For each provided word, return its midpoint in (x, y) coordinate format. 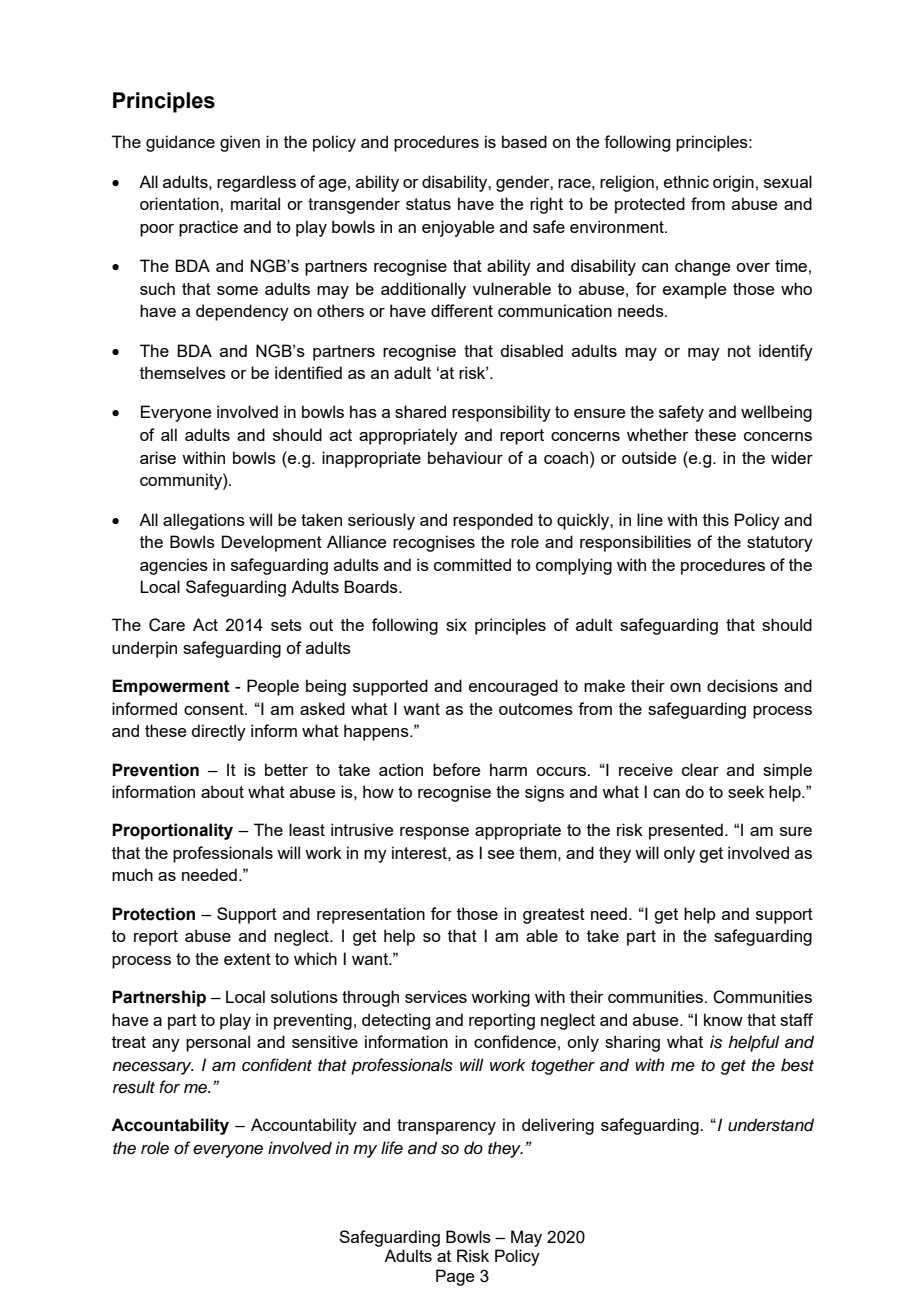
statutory (780, 544)
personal (218, 1043)
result (134, 1087)
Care (167, 625)
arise (158, 457)
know (723, 1019)
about (222, 791)
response (434, 833)
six (456, 624)
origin (733, 183)
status (428, 204)
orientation (180, 203)
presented (686, 831)
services (436, 996)
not (739, 351)
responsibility (501, 413)
